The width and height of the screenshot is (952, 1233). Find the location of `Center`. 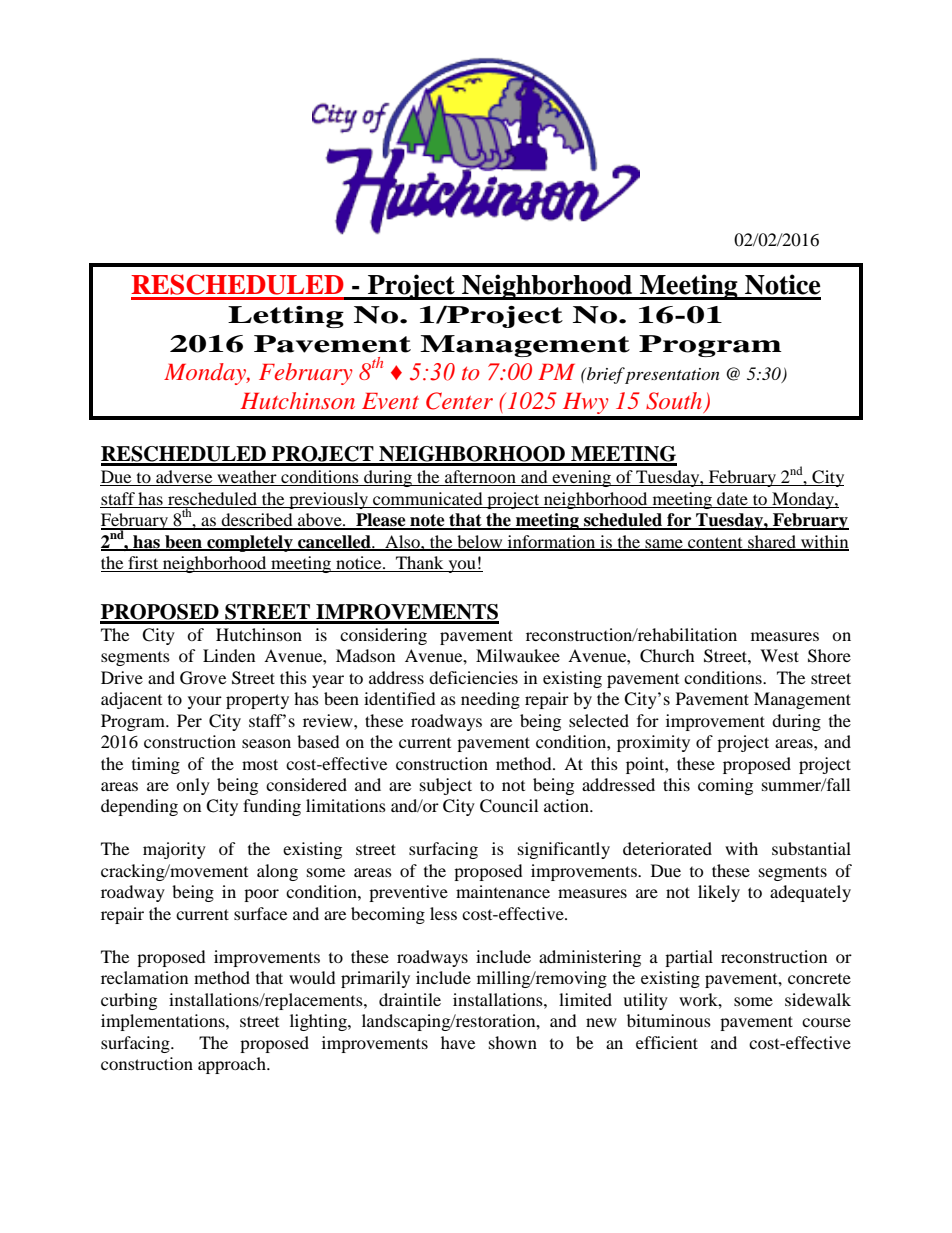

Center is located at coordinates (459, 401).
